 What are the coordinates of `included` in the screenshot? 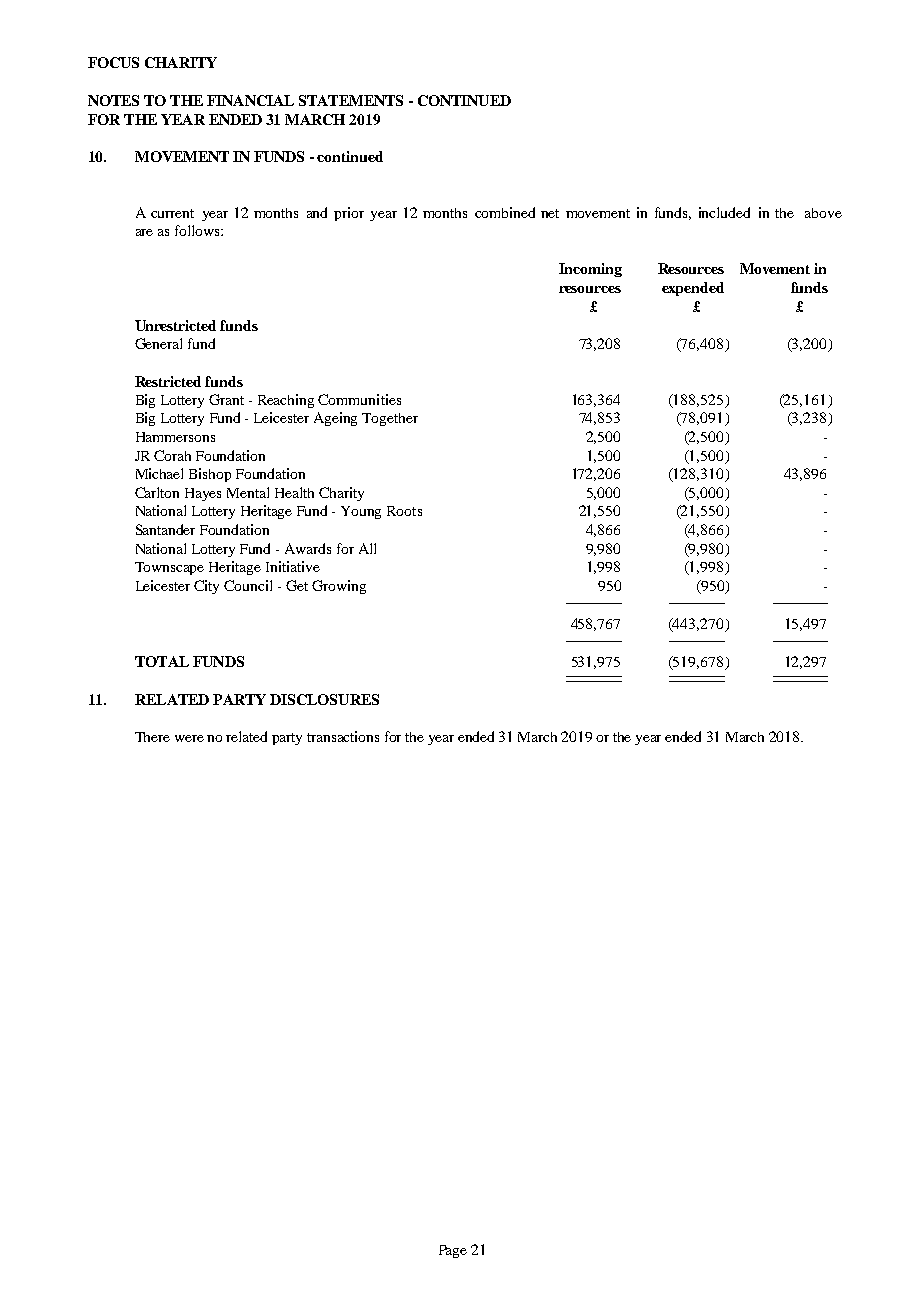 It's located at (724, 212).
